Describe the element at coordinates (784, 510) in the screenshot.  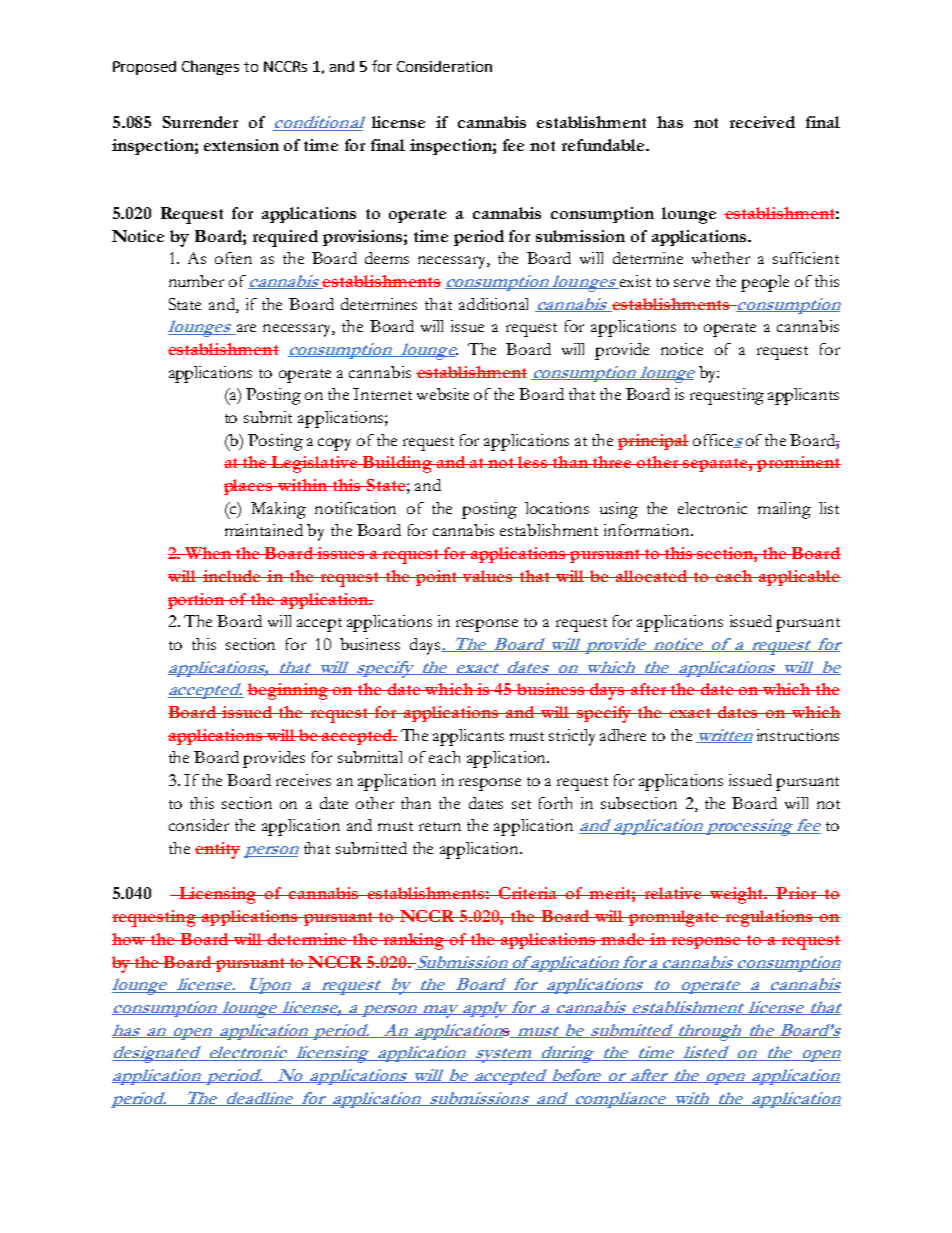
I see `mailing` at that location.
